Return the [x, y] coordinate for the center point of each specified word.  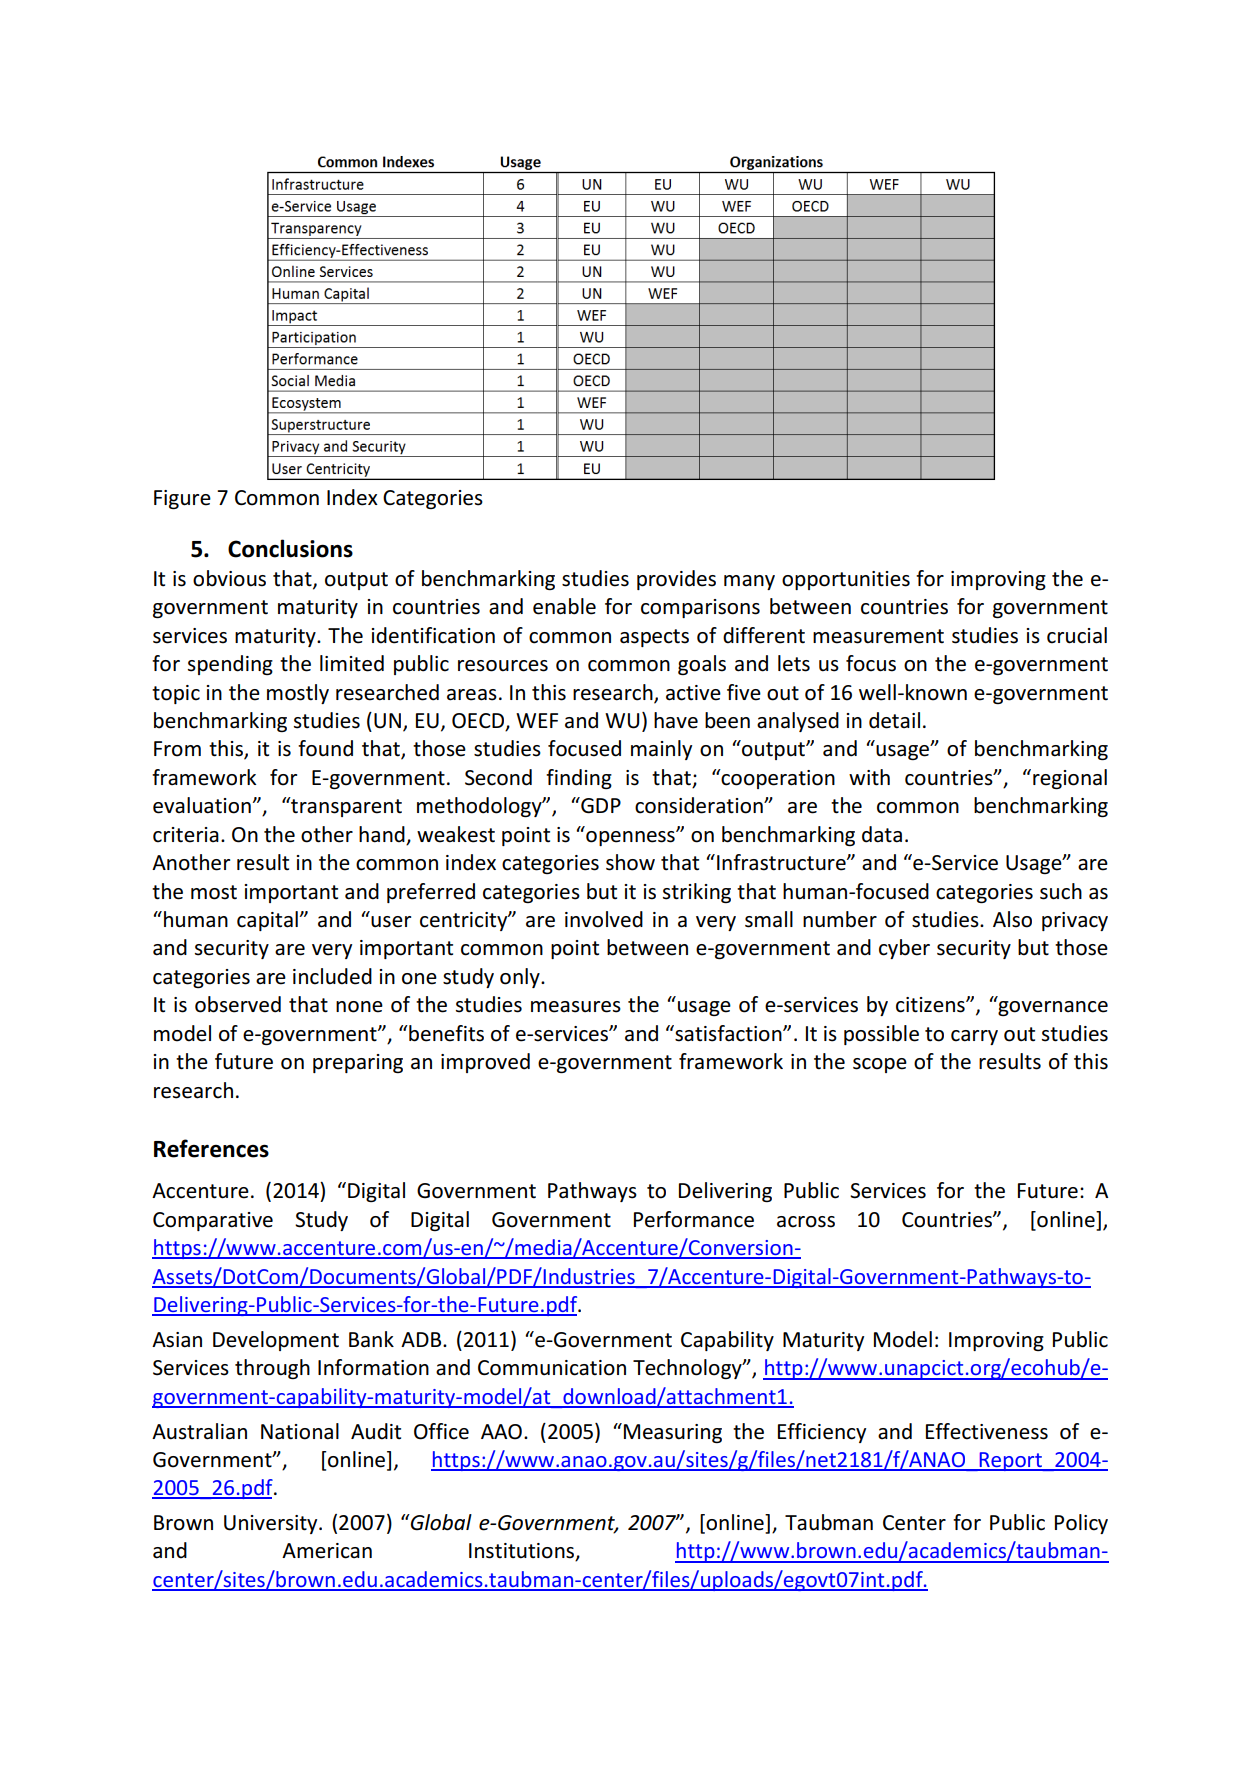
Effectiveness [987, 1431]
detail [894, 720]
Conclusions [290, 548]
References [211, 1148]
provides [676, 580]
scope [880, 1065]
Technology [688, 1369]
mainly [661, 750]
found [325, 748]
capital [267, 921]
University [272, 1524]
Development [276, 1341]
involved [604, 919]
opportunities [846, 580]
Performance [694, 1219]
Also [1012, 919]
